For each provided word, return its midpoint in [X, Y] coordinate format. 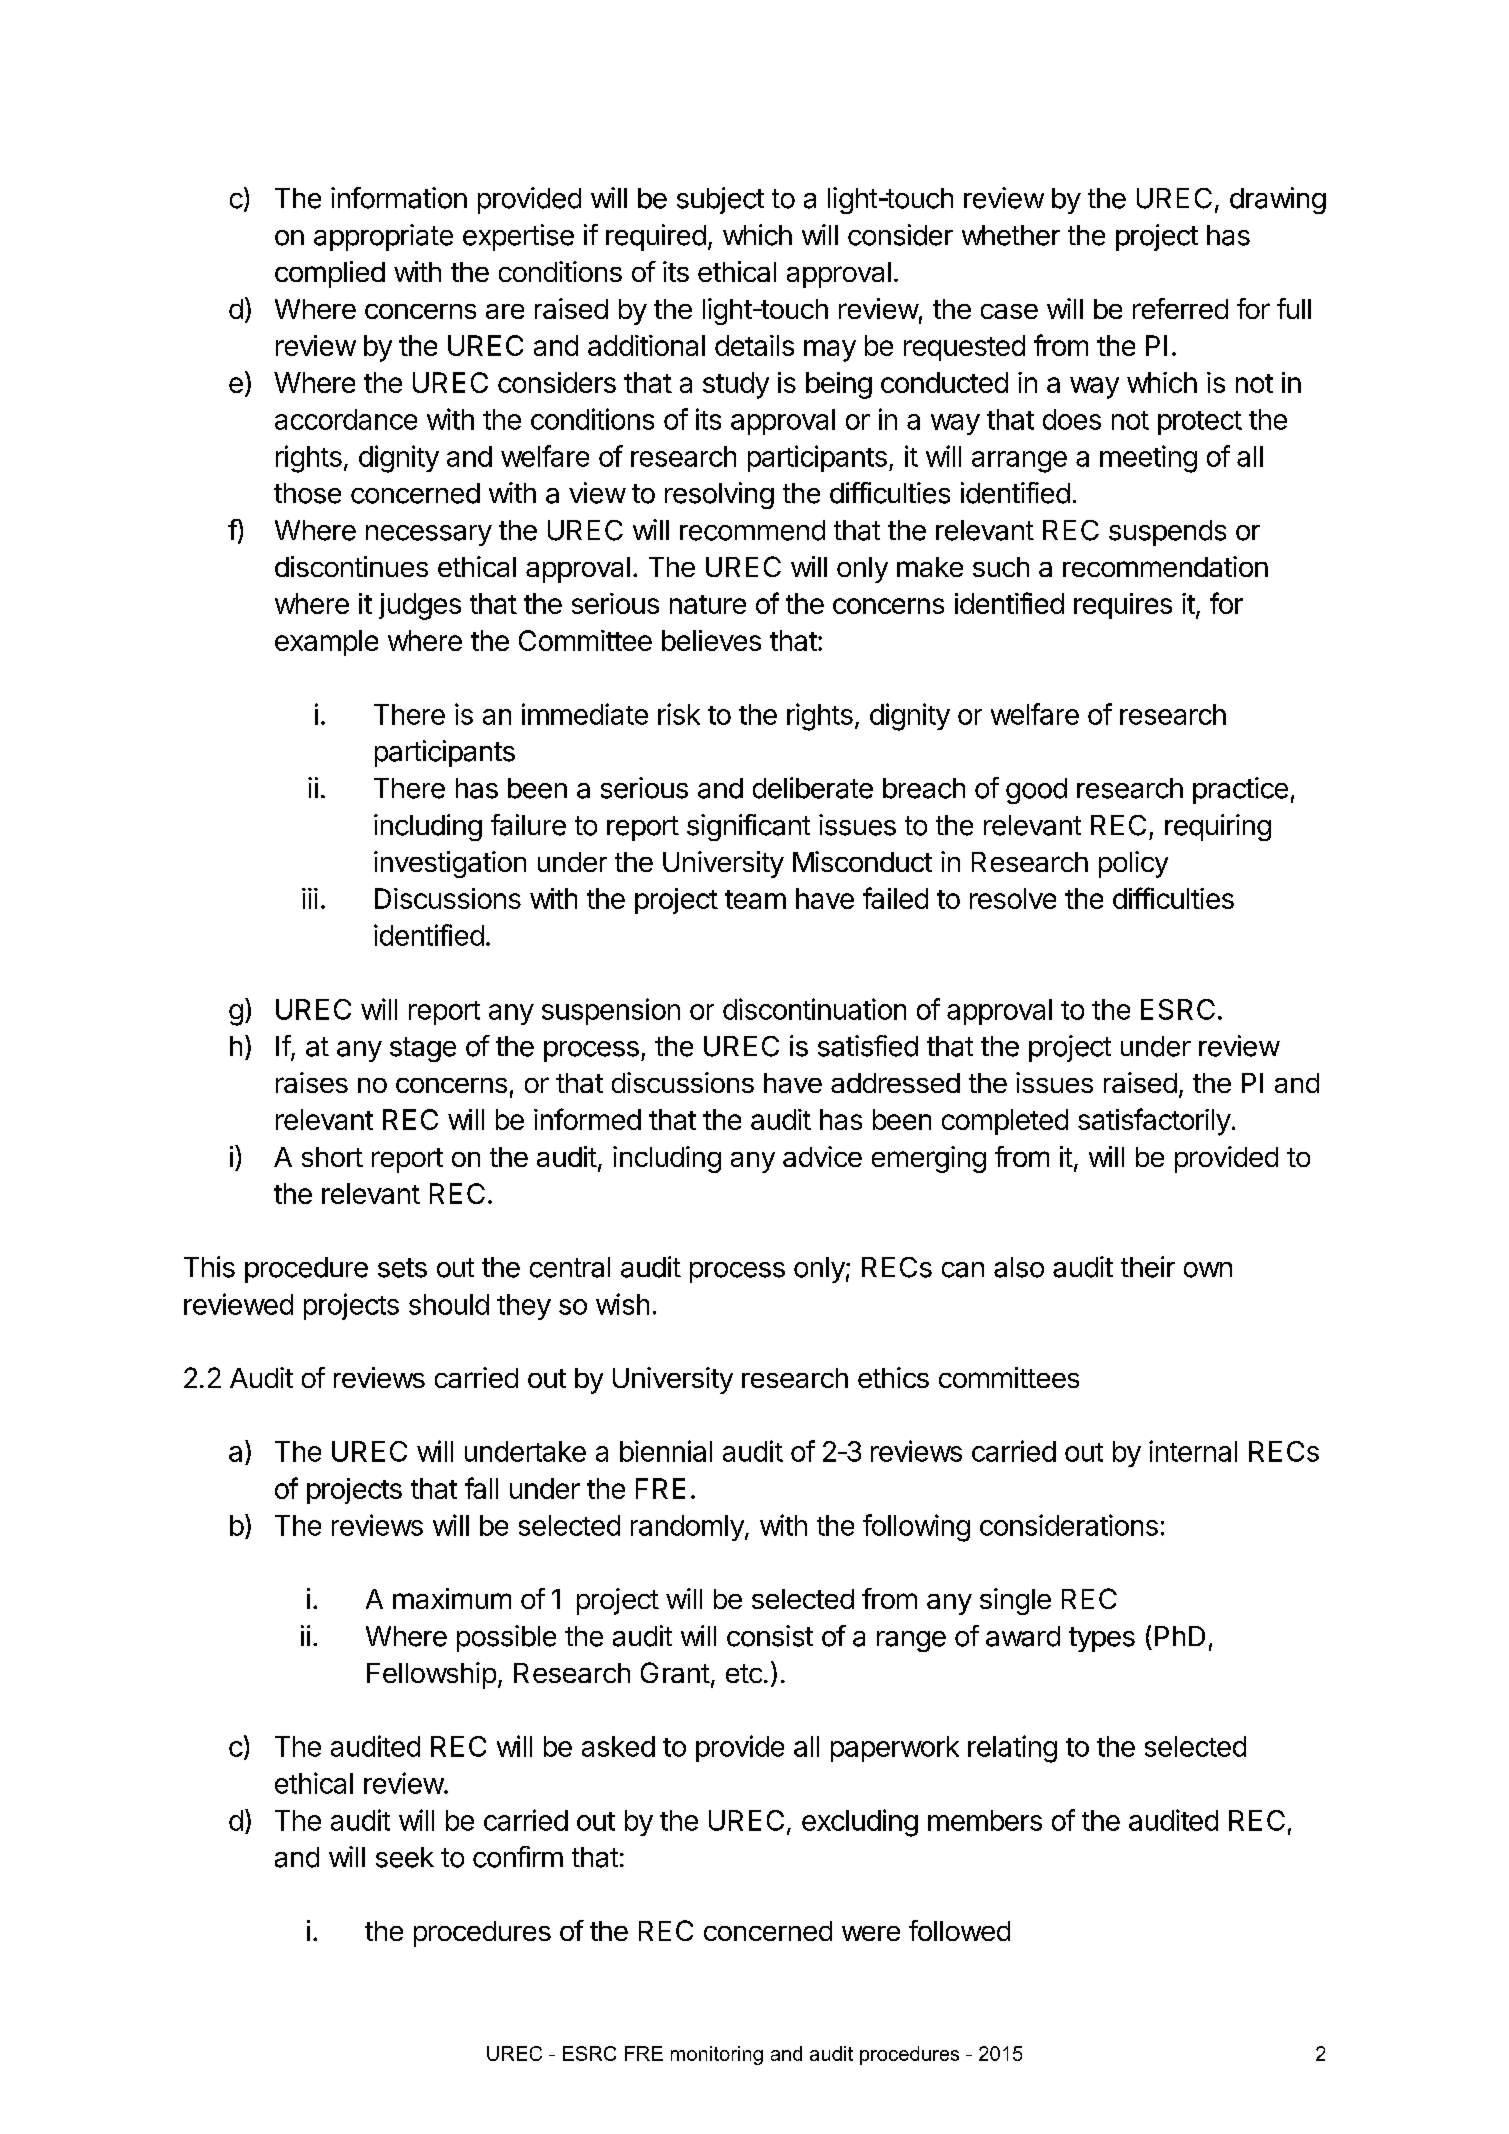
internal [1193, 1451]
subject [720, 200]
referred [1180, 308]
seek [405, 1857]
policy [1133, 864]
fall [481, 1488]
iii [310, 898]
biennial [666, 1451]
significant [748, 827]
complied [330, 274]
